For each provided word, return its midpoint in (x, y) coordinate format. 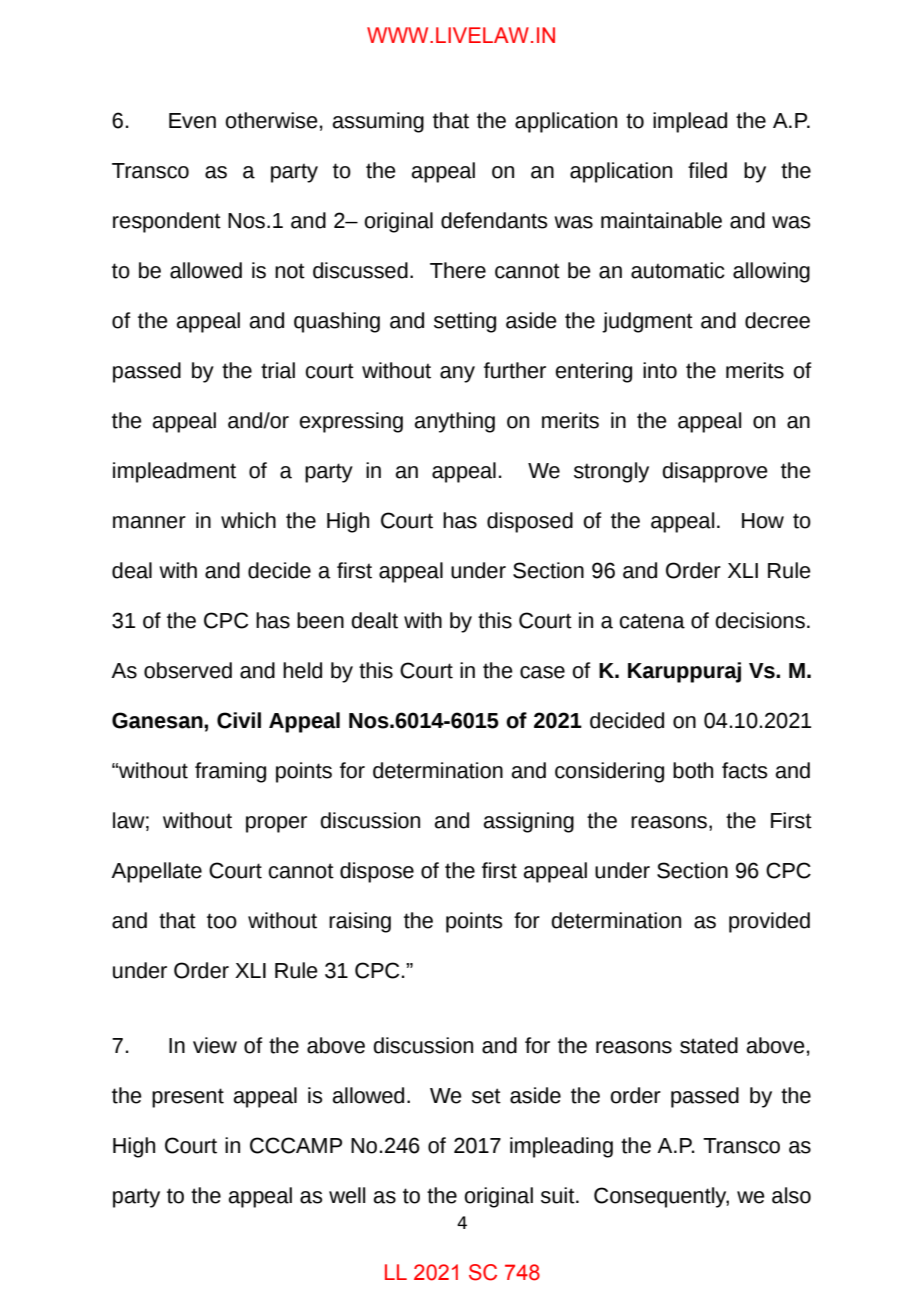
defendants (494, 220)
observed (188, 670)
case (542, 672)
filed (707, 170)
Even (192, 121)
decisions (760, 620)
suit (559, 1195)
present (188, 1098)
